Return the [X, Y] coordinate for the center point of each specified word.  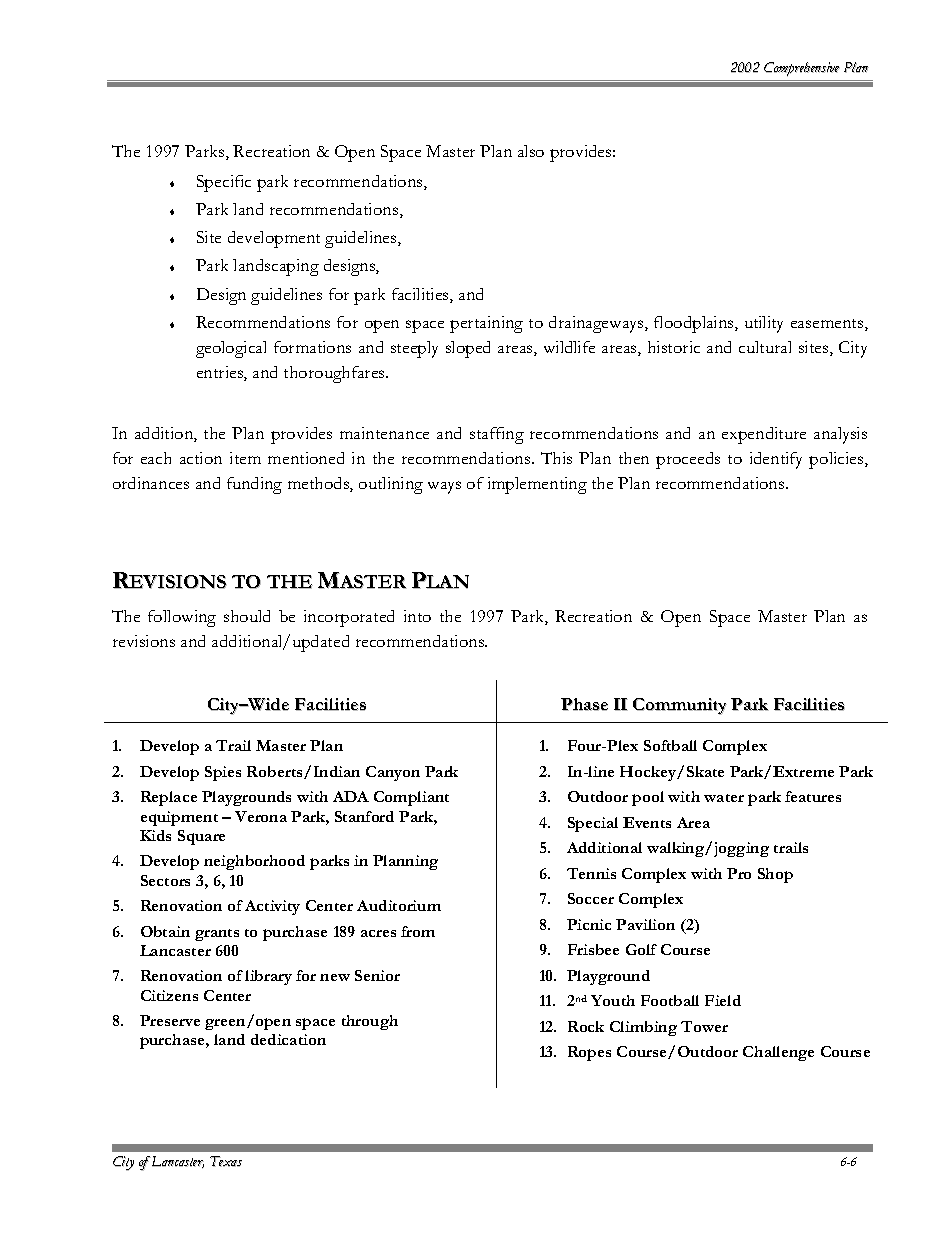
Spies [223, 773]
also [531, 151]
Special [593, 824]
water [724, 798]
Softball [670, 745]
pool [648, 798]
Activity [272, 907]
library [268, 977]
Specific [224, 183]
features [813, 796]
